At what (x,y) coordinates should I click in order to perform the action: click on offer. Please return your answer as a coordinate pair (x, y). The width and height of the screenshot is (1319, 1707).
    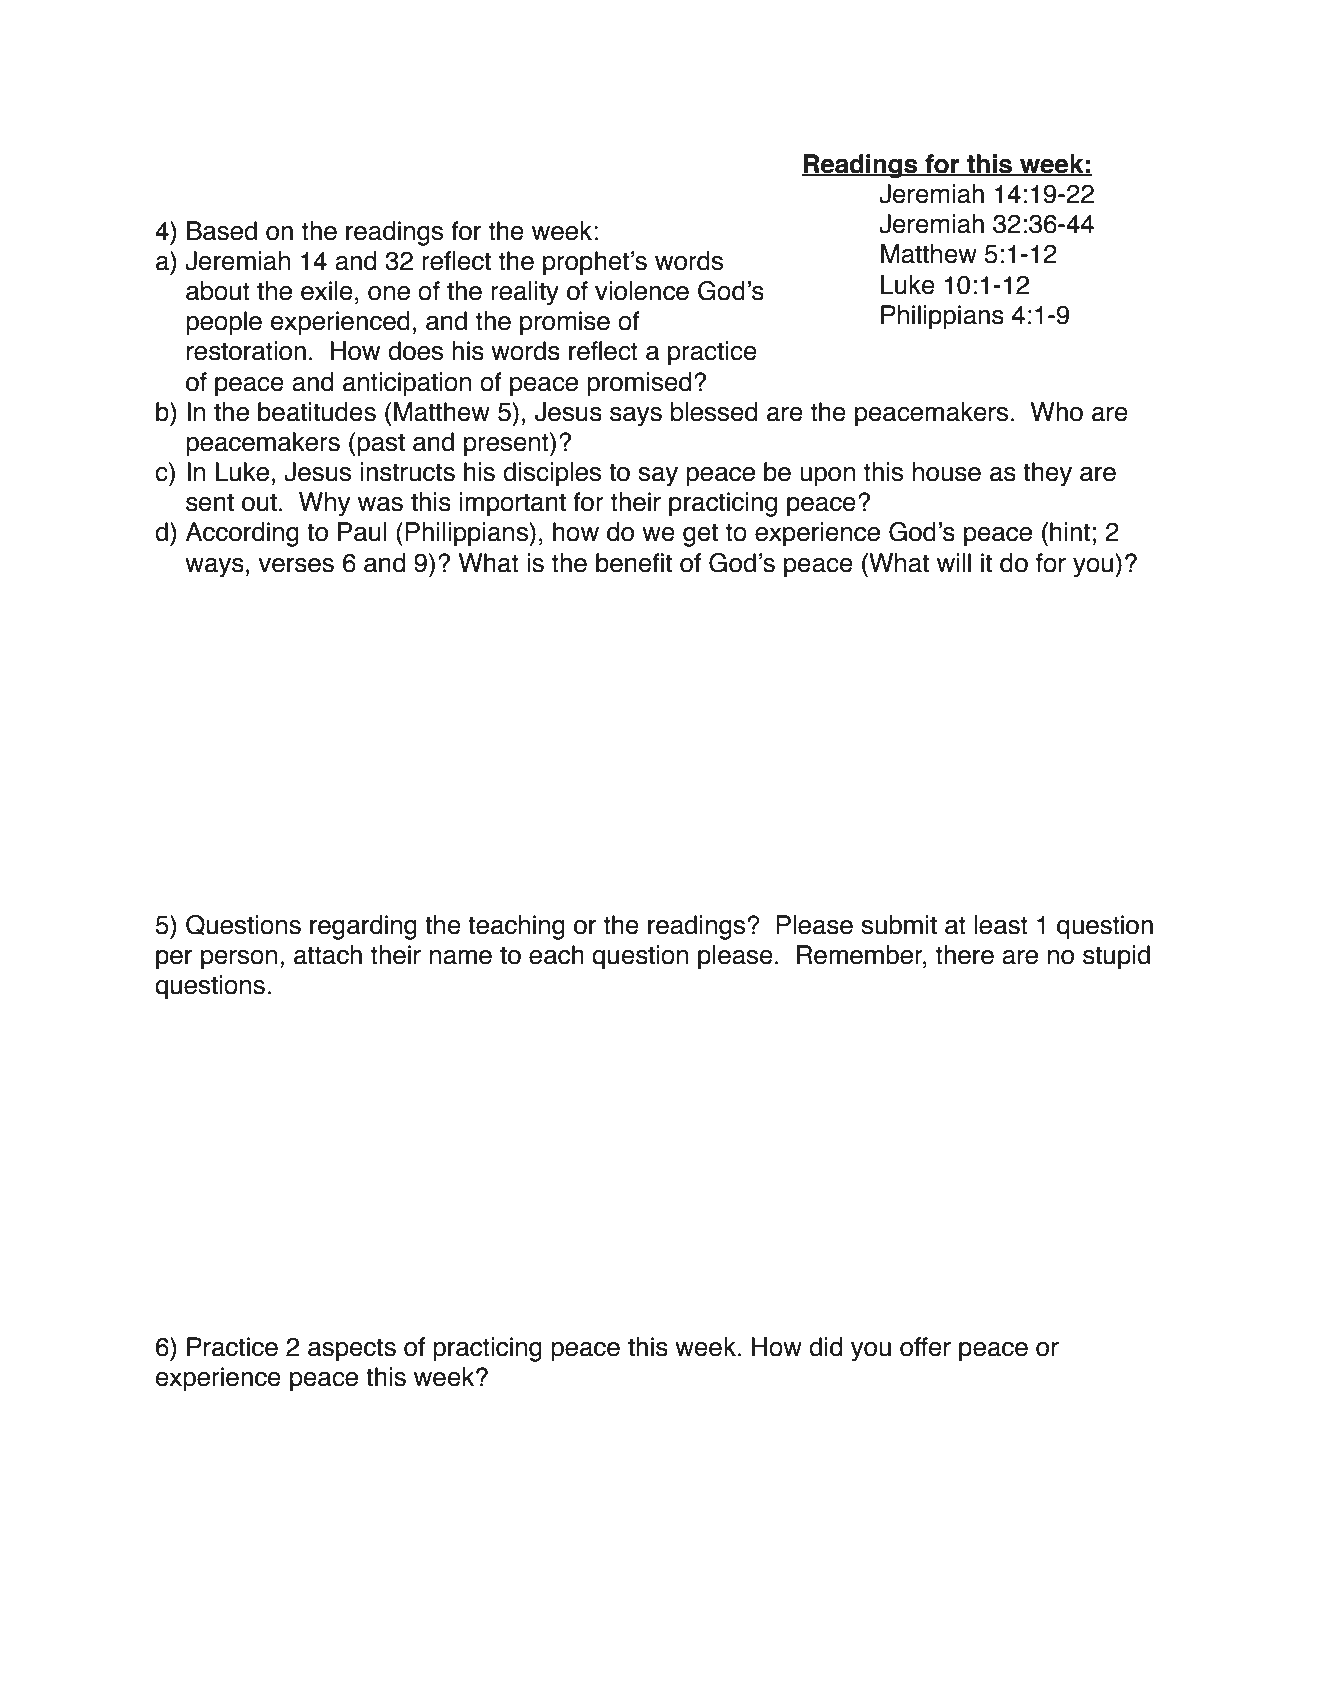
    Looking at the image, I should click on (925, 1347).
